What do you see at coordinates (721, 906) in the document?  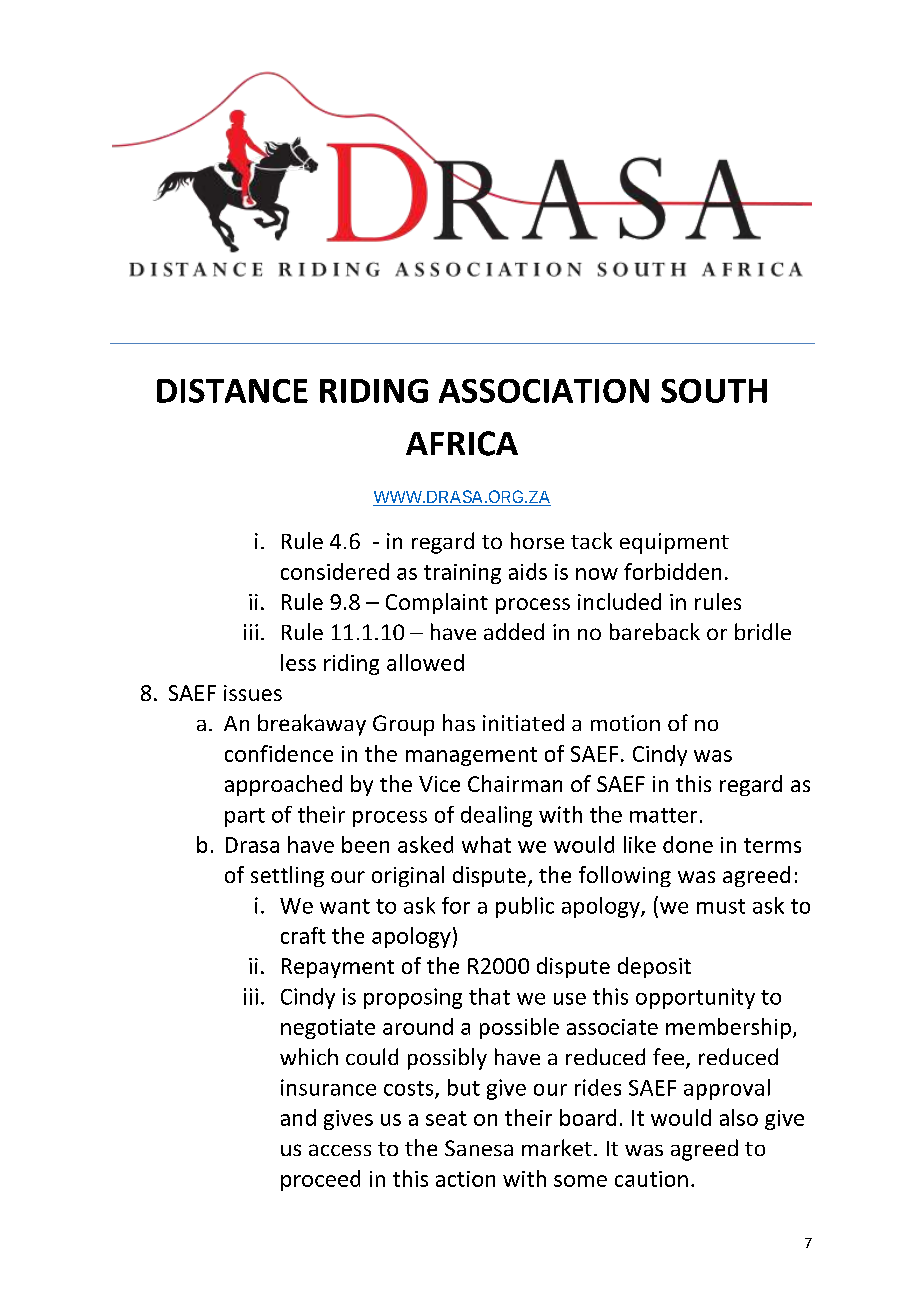 I see `must` at bounding box center [721, 906].
